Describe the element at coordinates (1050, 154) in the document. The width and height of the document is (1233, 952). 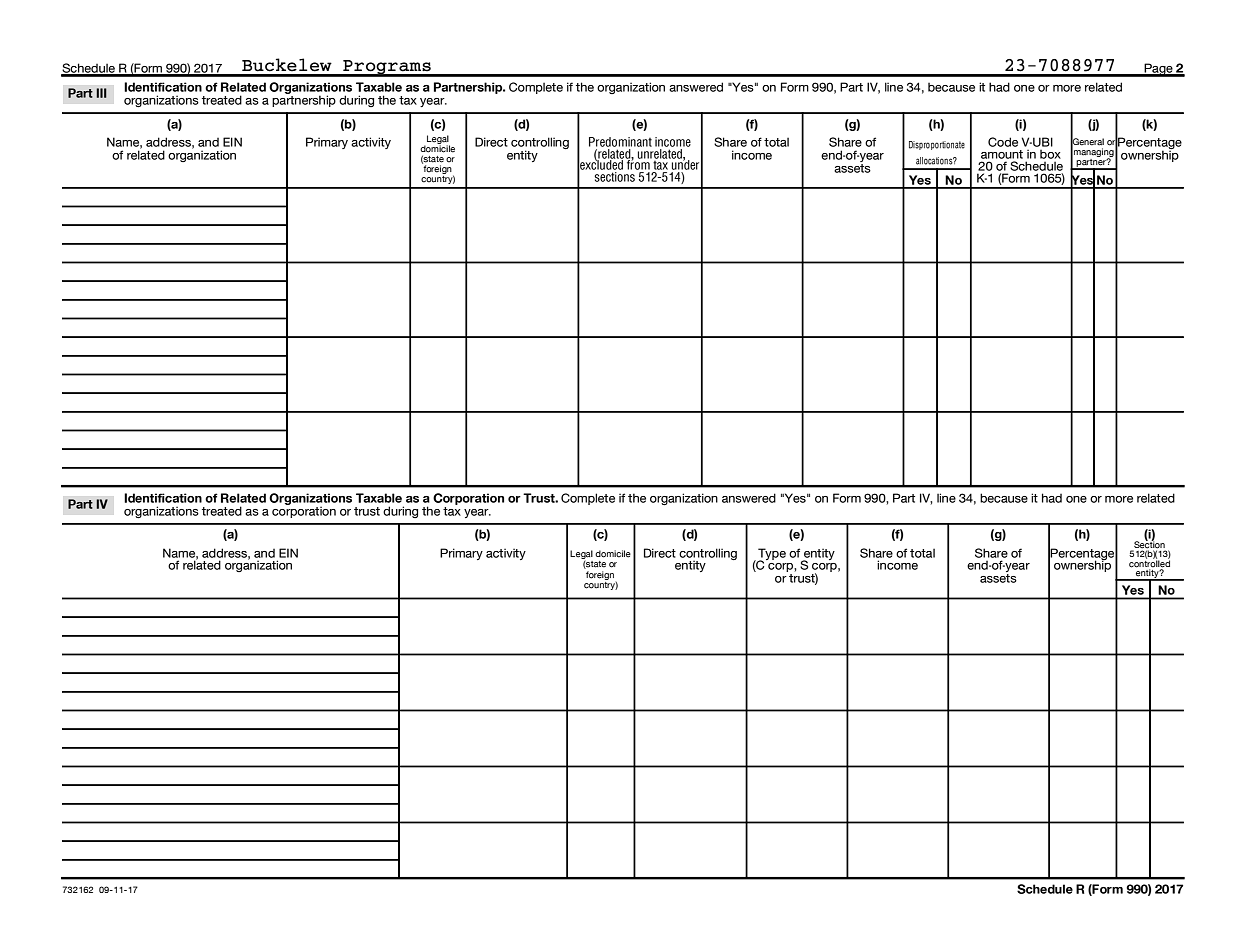
I see `box` at that location.
